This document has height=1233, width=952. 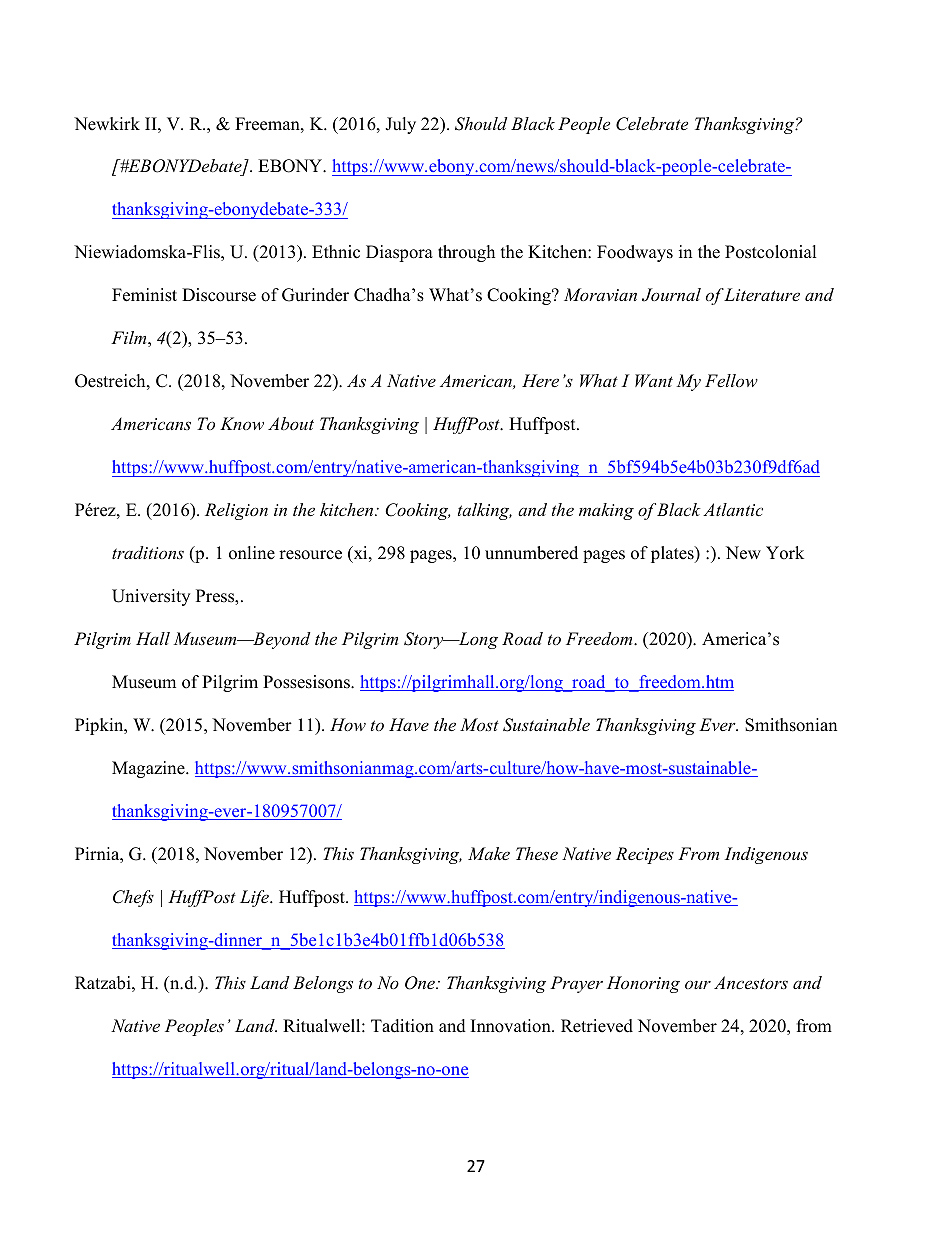 I want to click on Newkirk, so click(x=107, y=124).
